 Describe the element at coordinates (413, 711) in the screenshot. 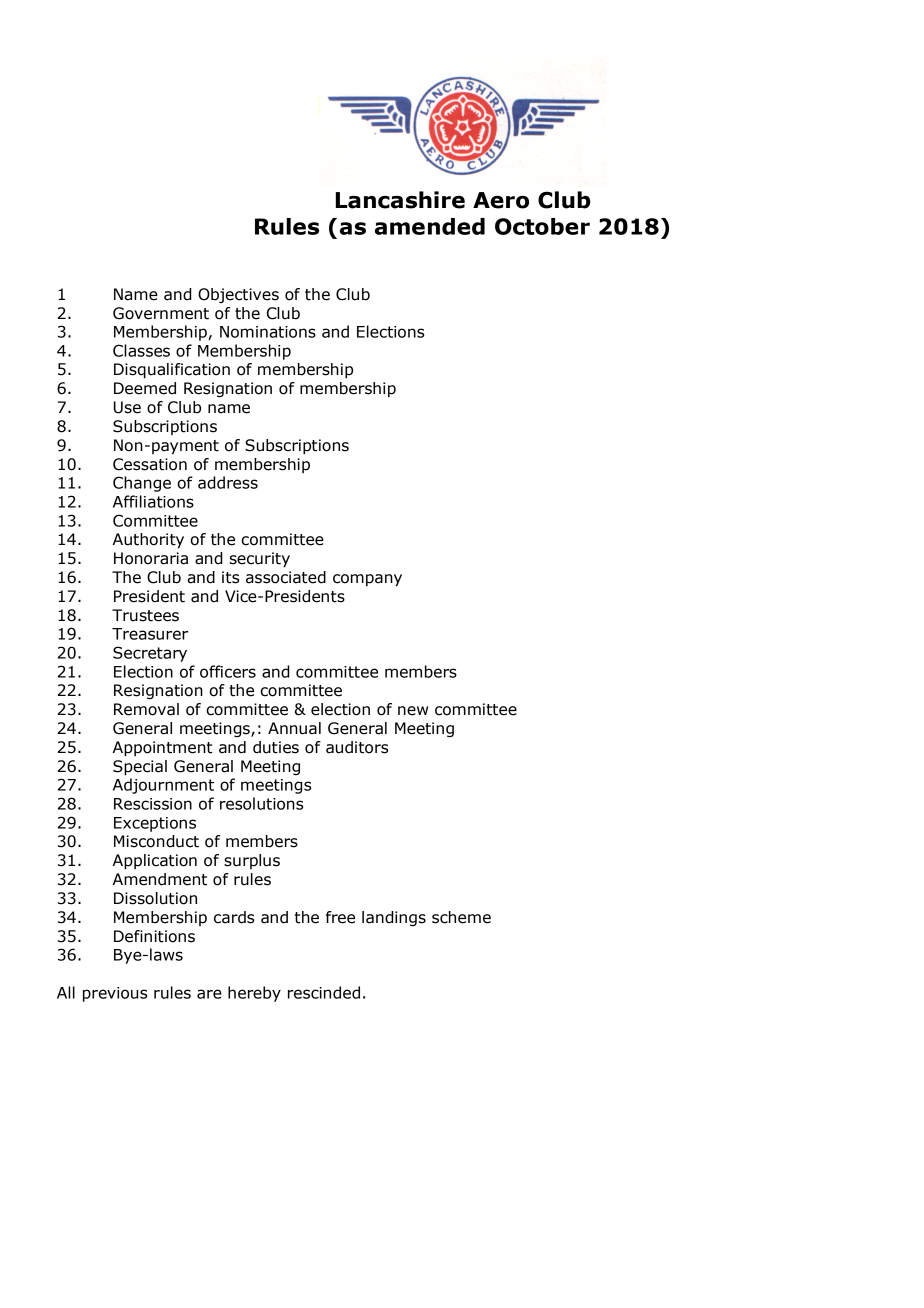

I see `new` at that location.
